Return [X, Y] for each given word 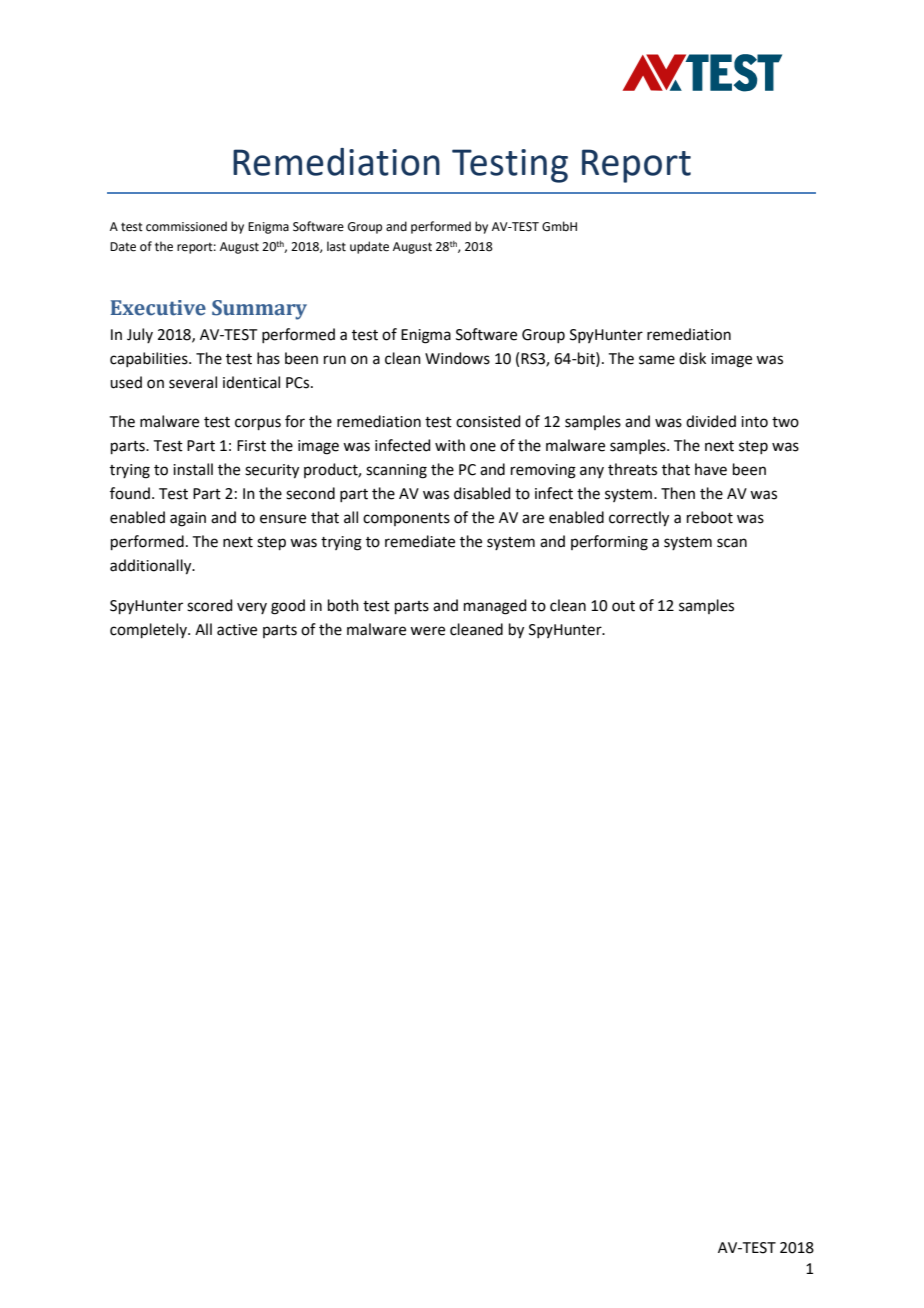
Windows [457, 358]
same [657, 360]
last [336, 246]
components [406, 519]
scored [210, 605]
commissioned [186, 226]
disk [692, 358]
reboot [710, 517]
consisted [488, 421]
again [188, 519]
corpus [258, 424]
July [140, 335]
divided [711, 421]
